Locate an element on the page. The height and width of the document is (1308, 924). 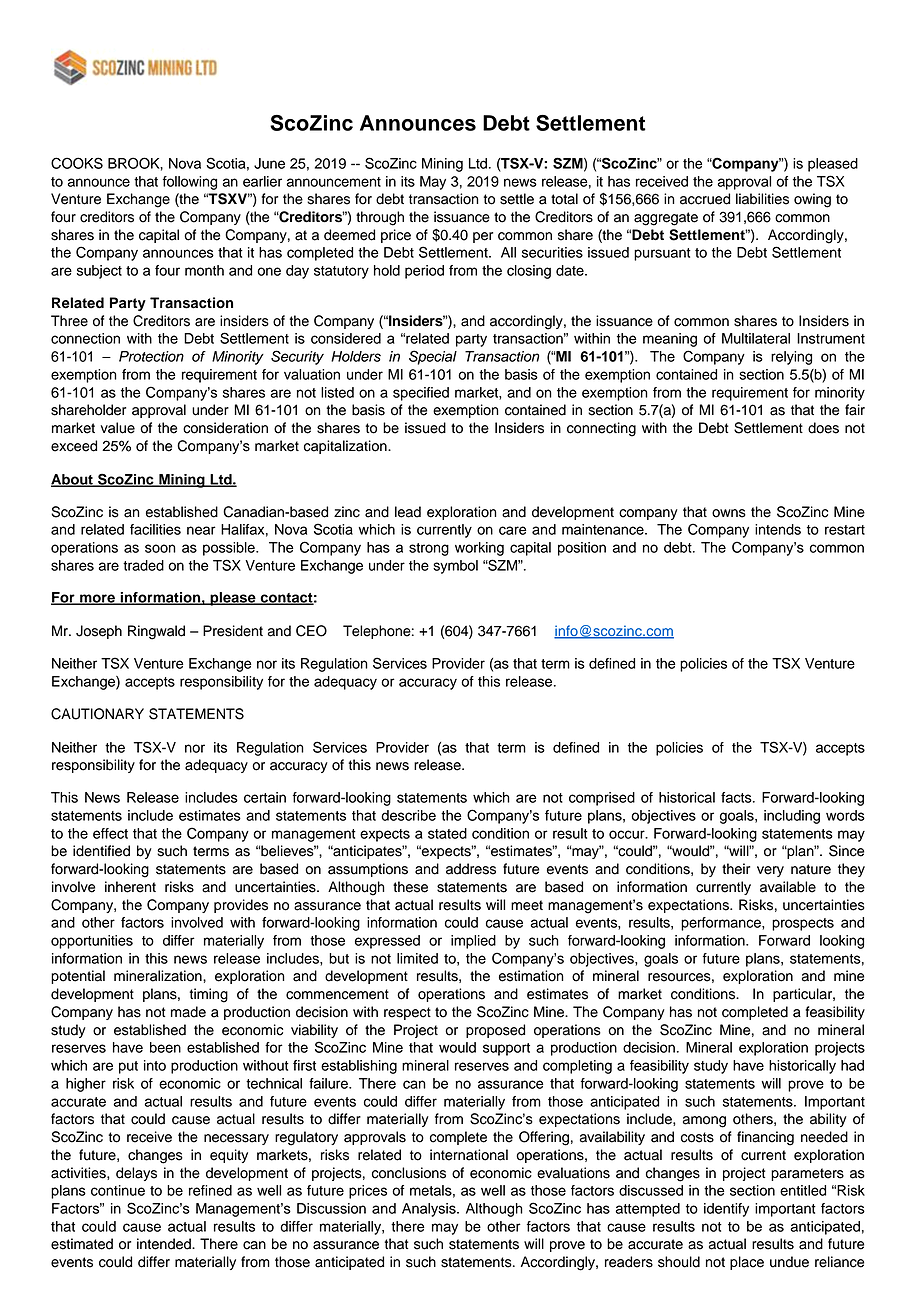
timing is located at coordinates (208, 995).
